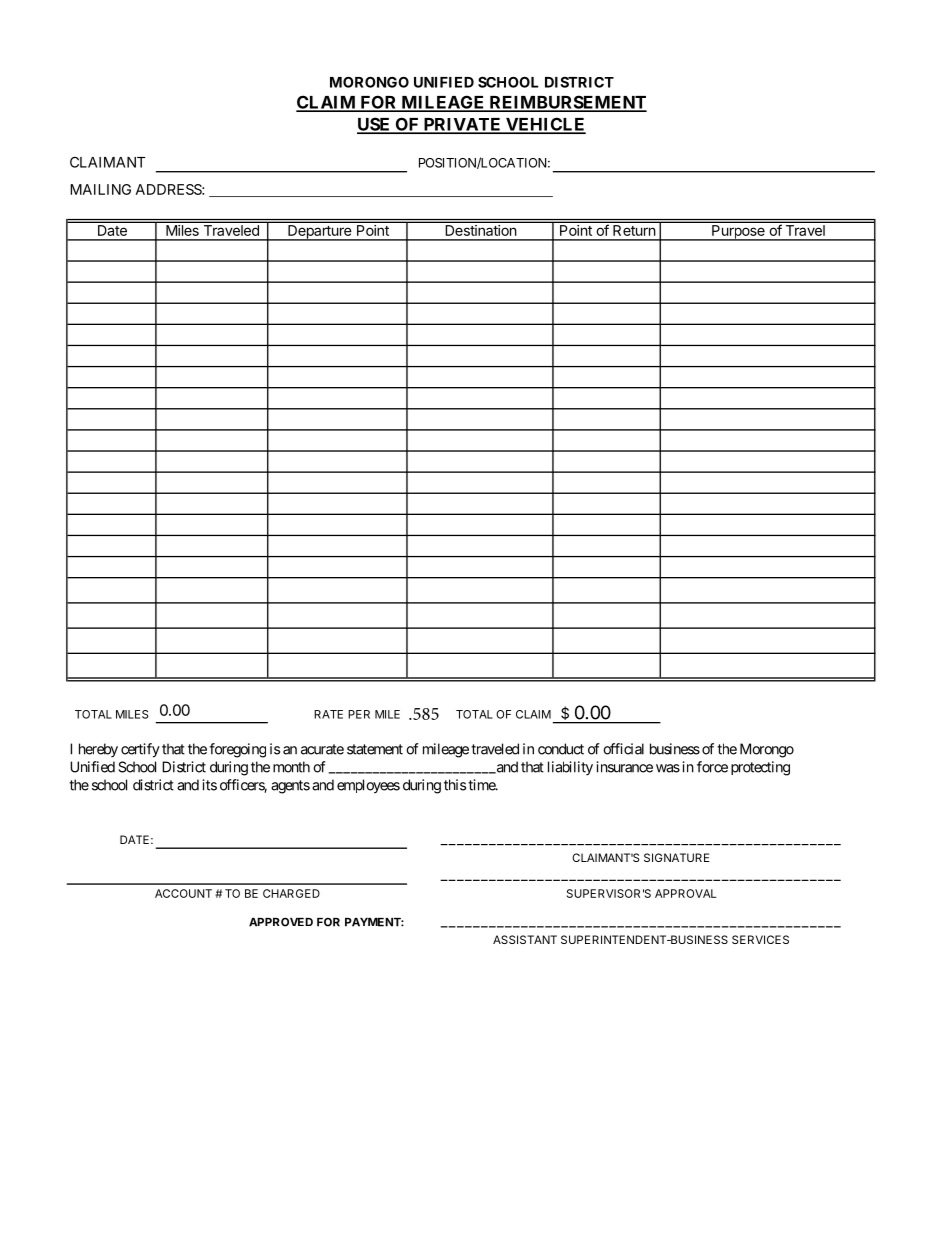 This screenshot has height=1233, width=952. Describe the element at coordinates (525, 939) in the screenshot. I see `ASSISTANT` at that location.
